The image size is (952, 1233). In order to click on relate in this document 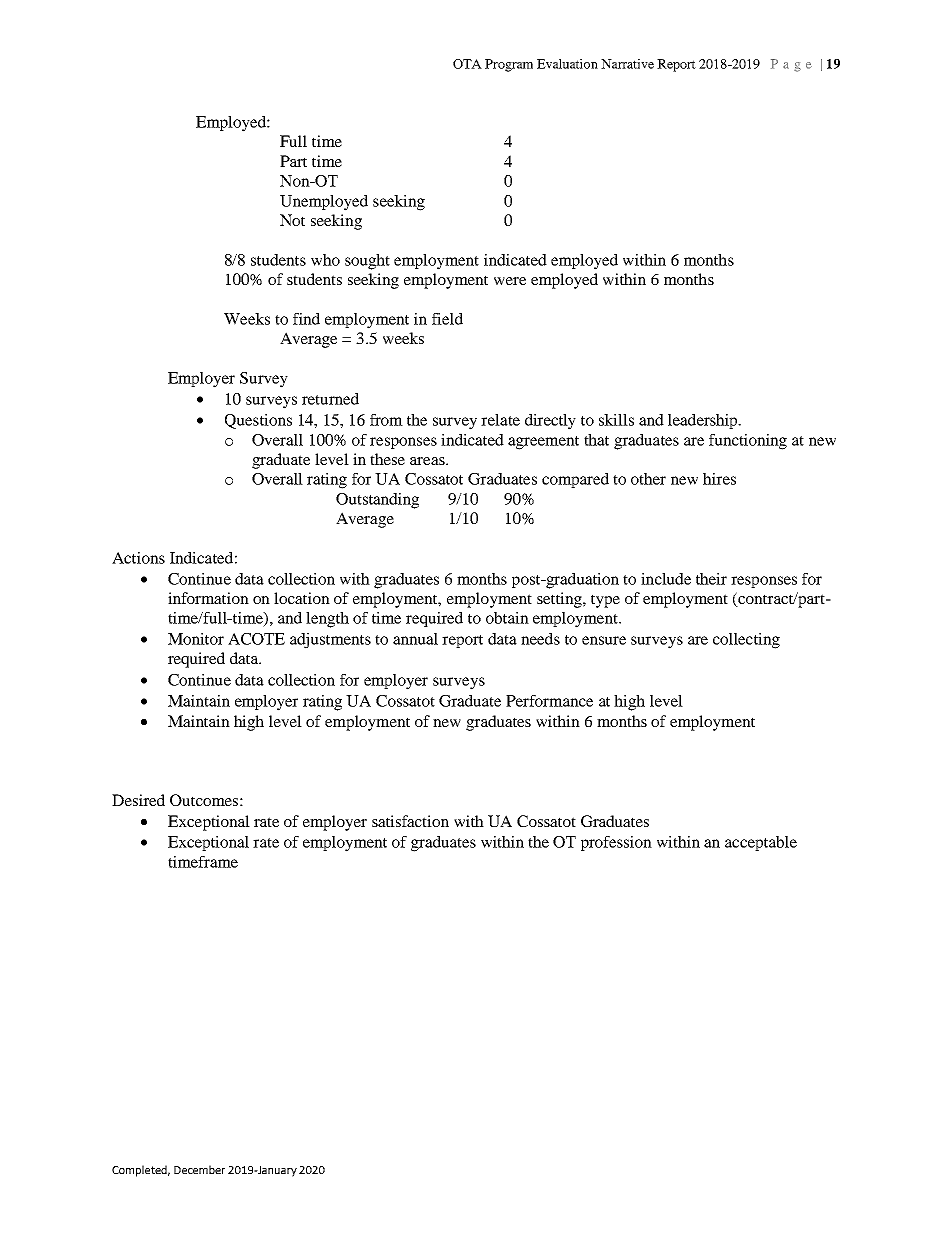, I will do `click(500, 420)`.
